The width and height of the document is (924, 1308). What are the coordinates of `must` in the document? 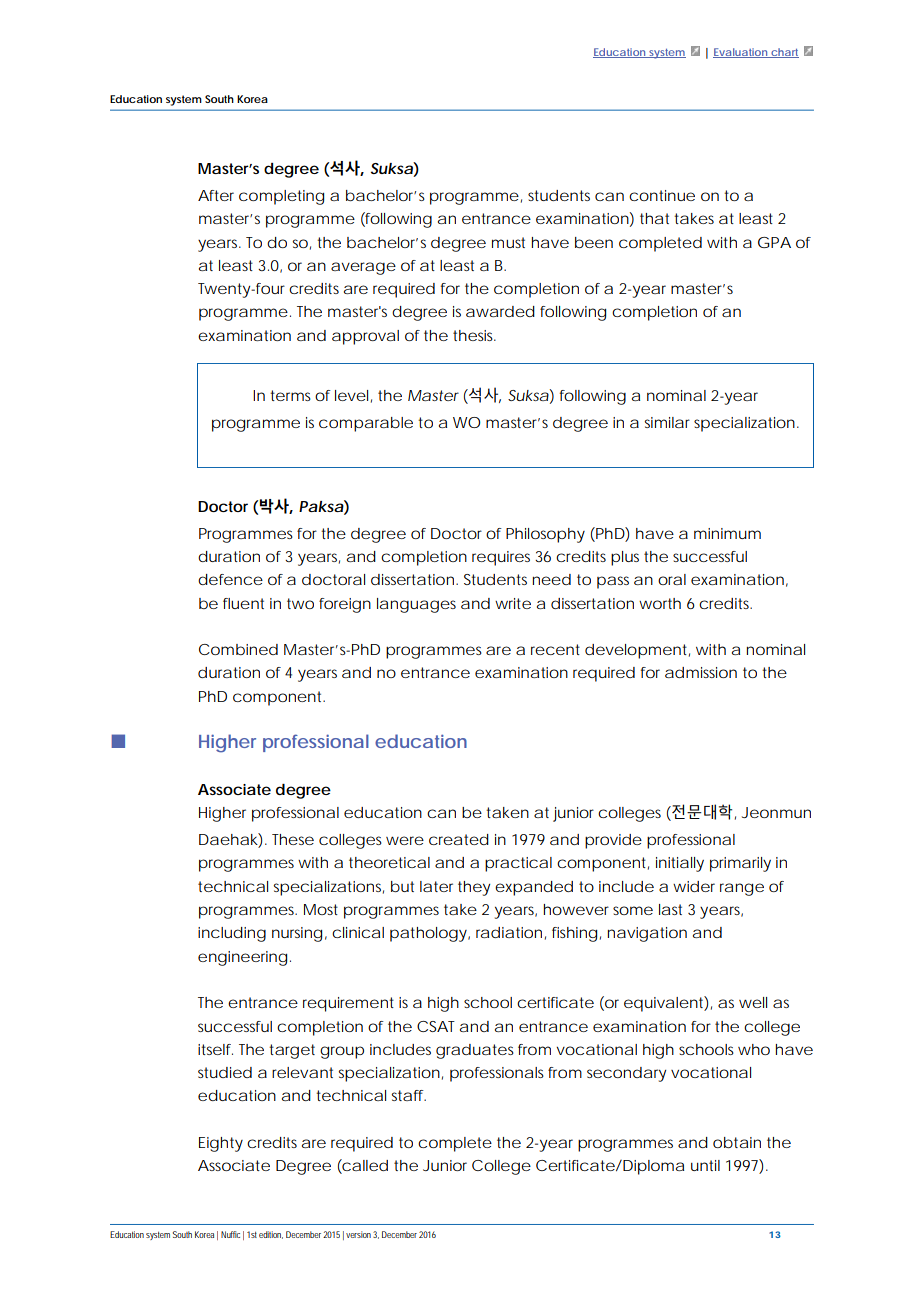 It's located at (508, 242).
